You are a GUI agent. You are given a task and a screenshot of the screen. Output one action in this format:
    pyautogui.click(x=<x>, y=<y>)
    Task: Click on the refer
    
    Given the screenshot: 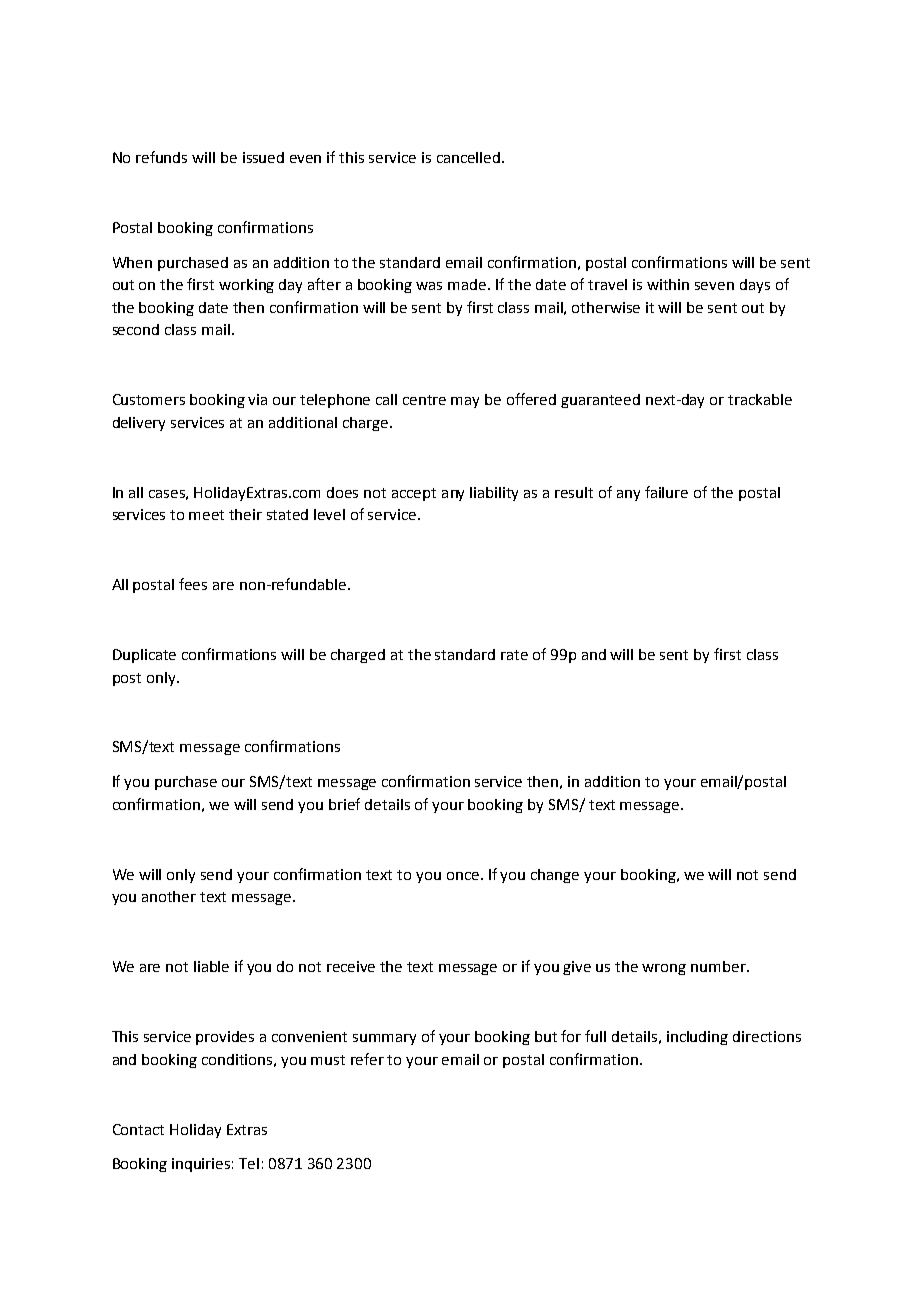 What is the action you would take?
    pyautogui.click(x=367, y=1059)
